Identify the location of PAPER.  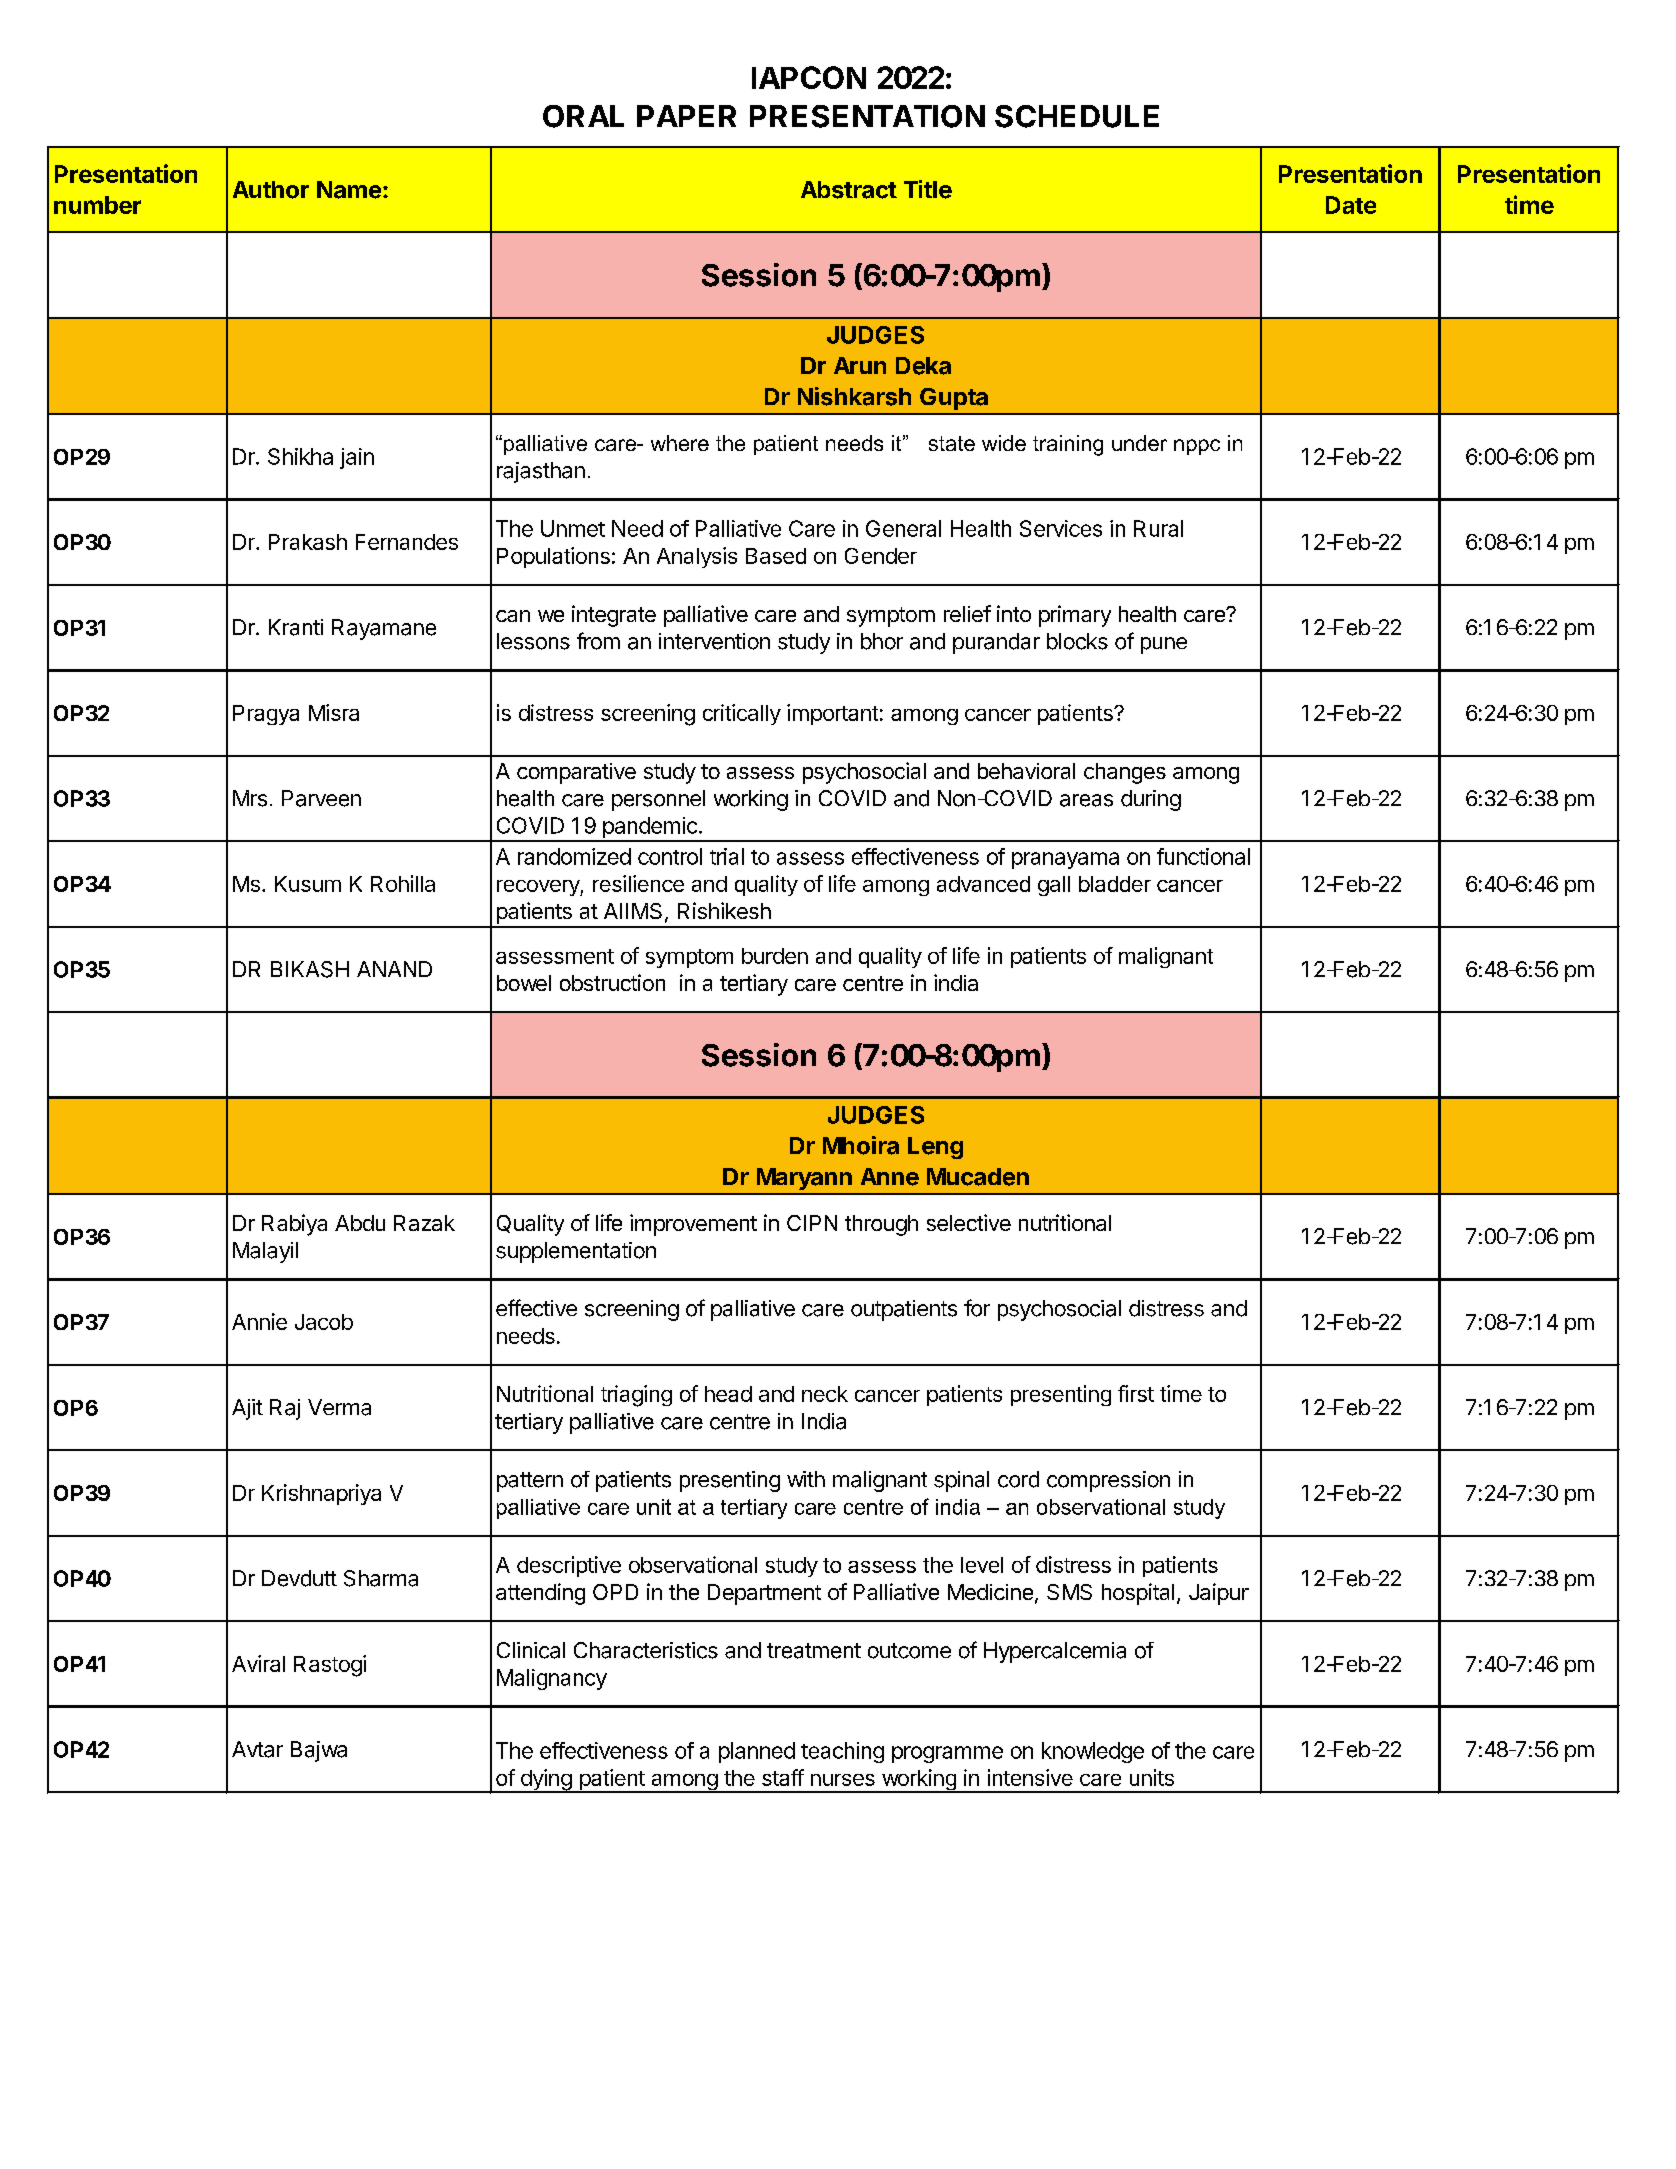
(686, 116).
